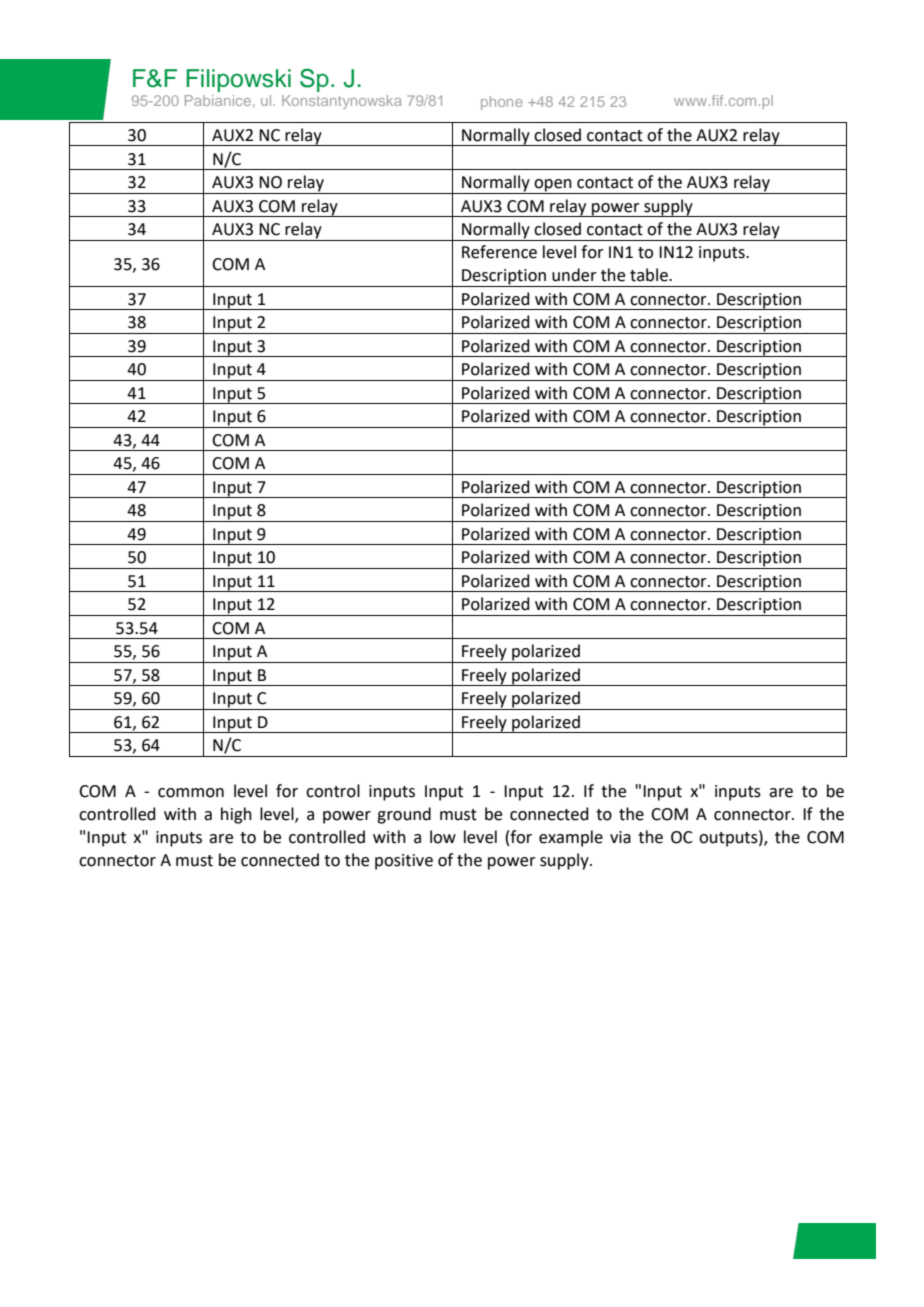 The width and height of the page is (924, 1307). What do you see at coordinates (571, 838) in the page?
I see `example` at bounding box center [571, 838].
